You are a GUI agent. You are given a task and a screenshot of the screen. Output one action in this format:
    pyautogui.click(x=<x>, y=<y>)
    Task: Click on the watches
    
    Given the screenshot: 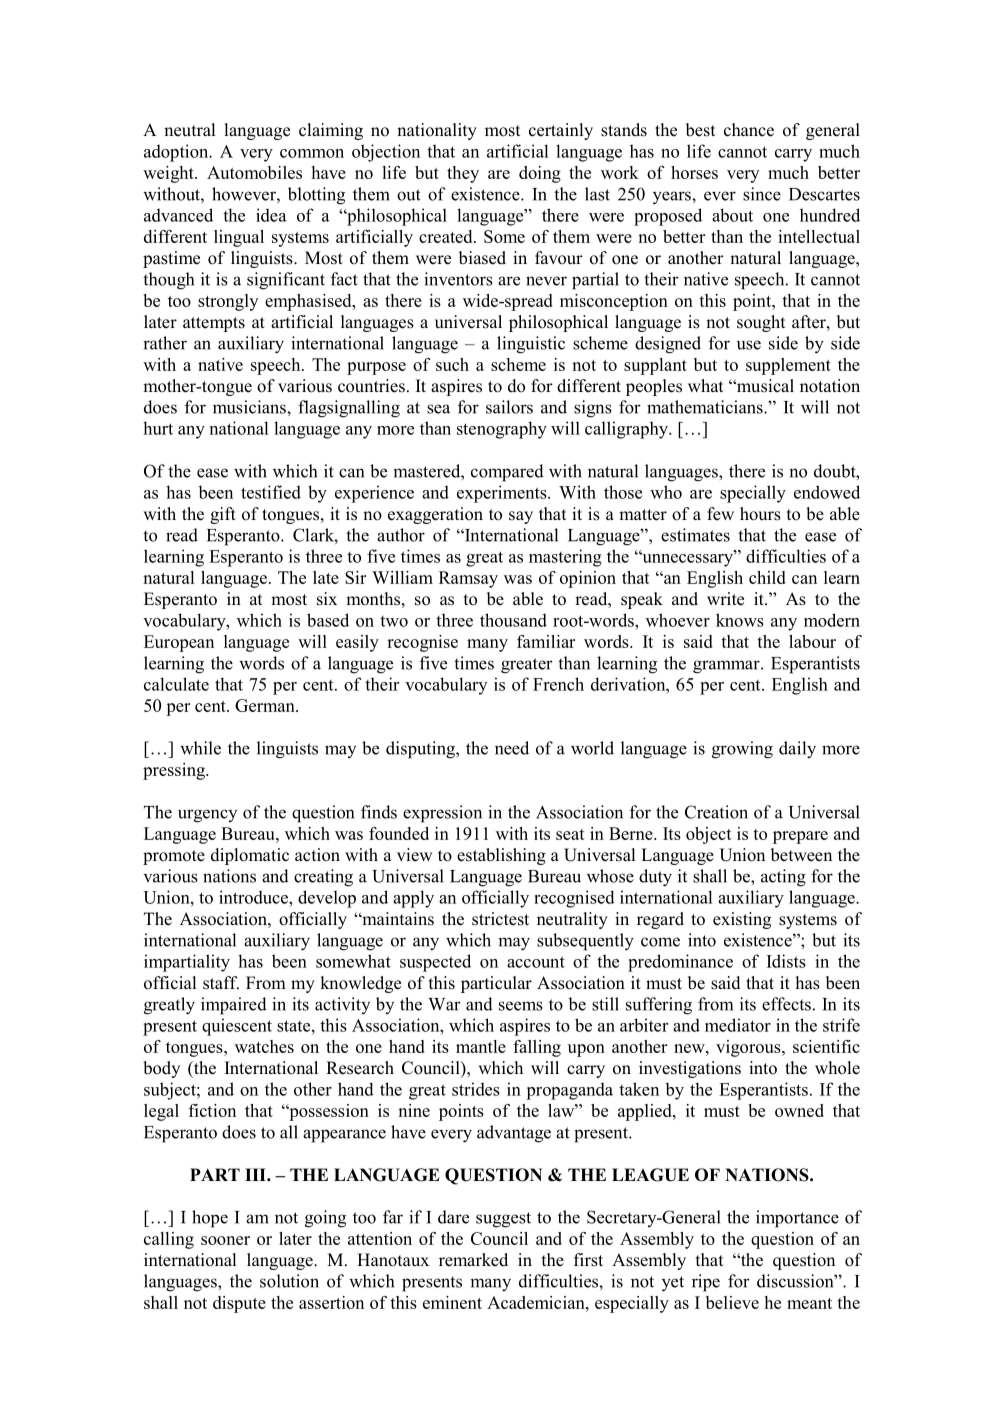 What is the action you would take?
    pyautogui.click(x=264, y=1046)
